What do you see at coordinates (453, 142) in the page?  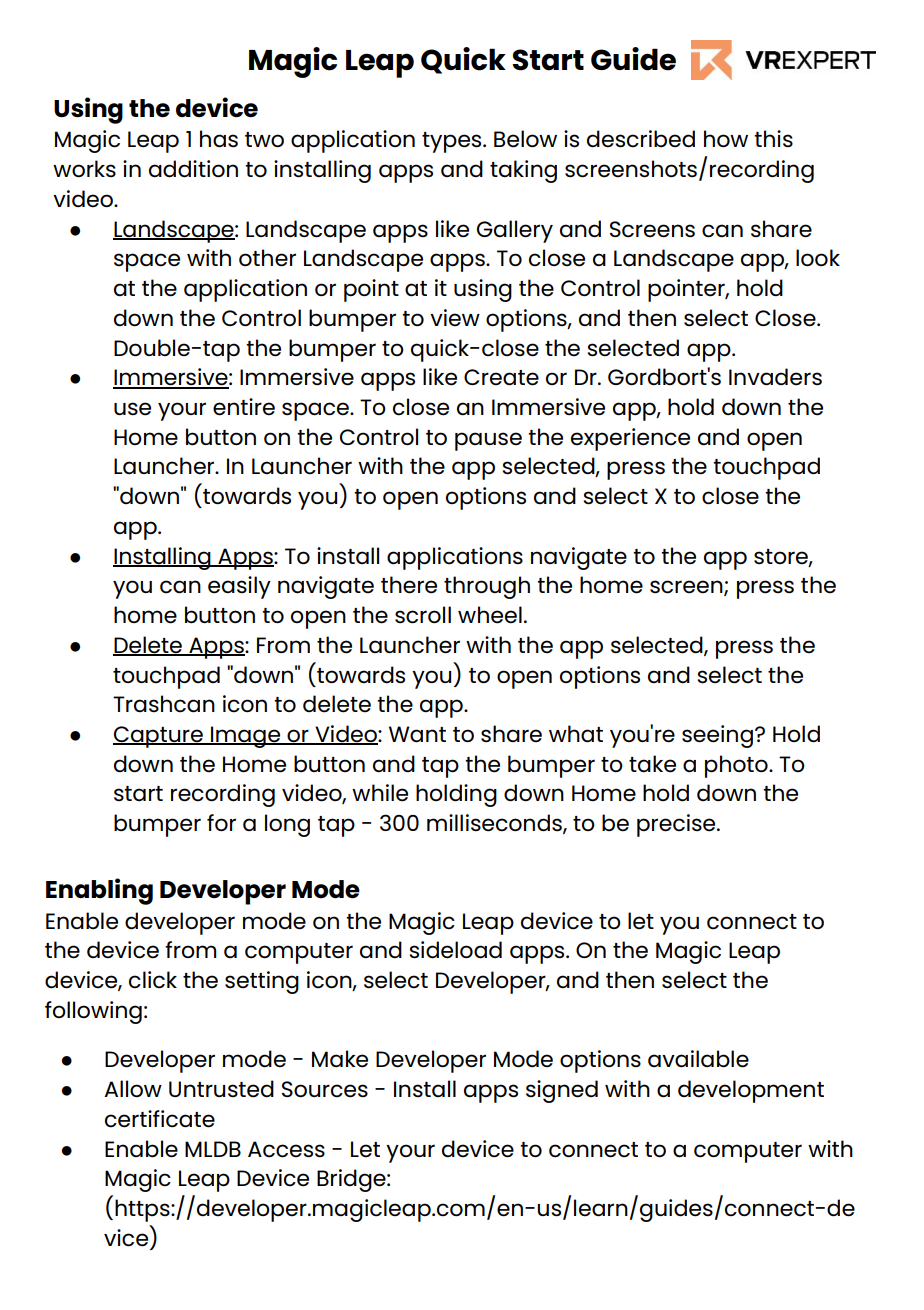 I see `types` at bounding box center [453, 142].
